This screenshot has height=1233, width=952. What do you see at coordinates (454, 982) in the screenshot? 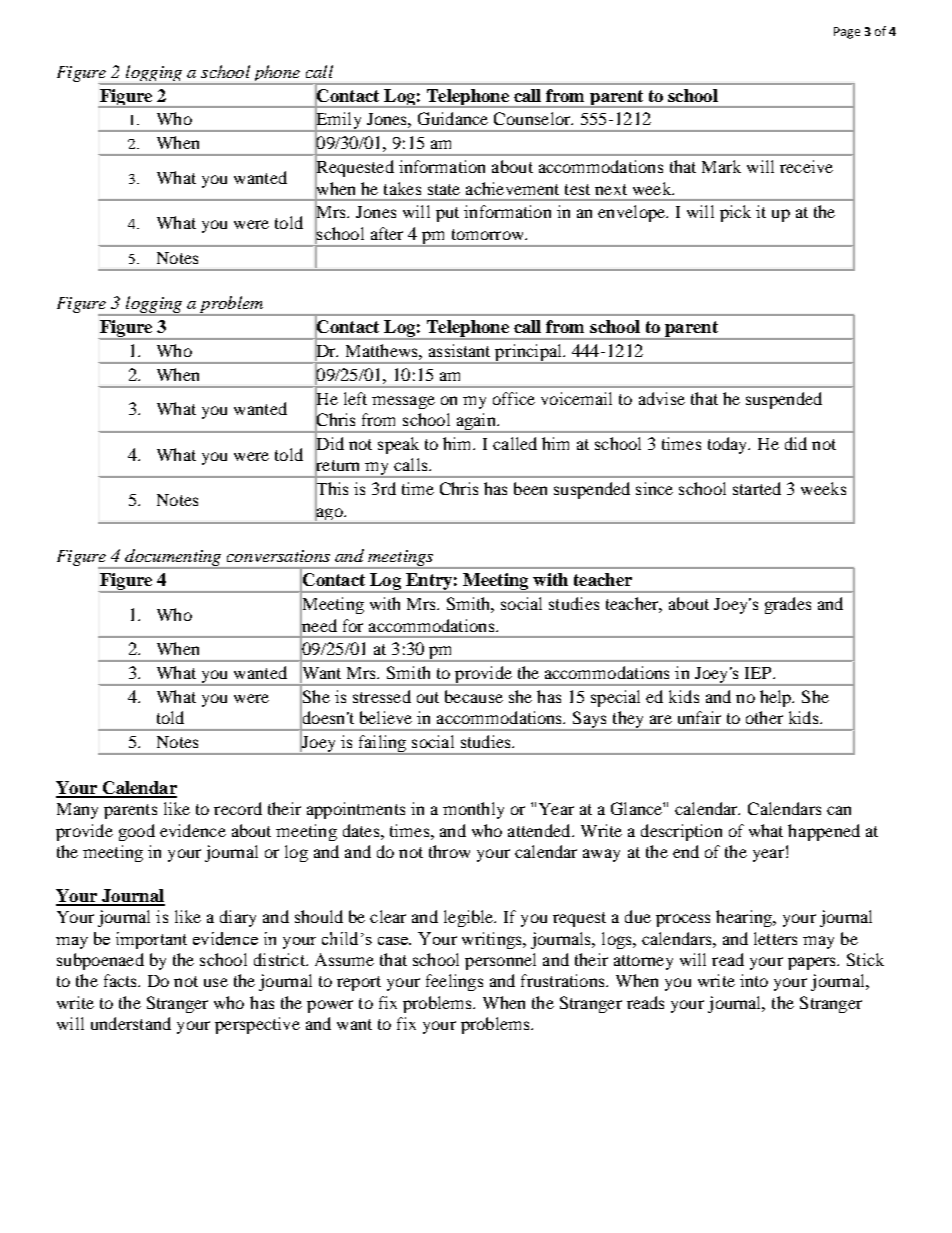
I see `feelings` at bounding box center [454, 982].
